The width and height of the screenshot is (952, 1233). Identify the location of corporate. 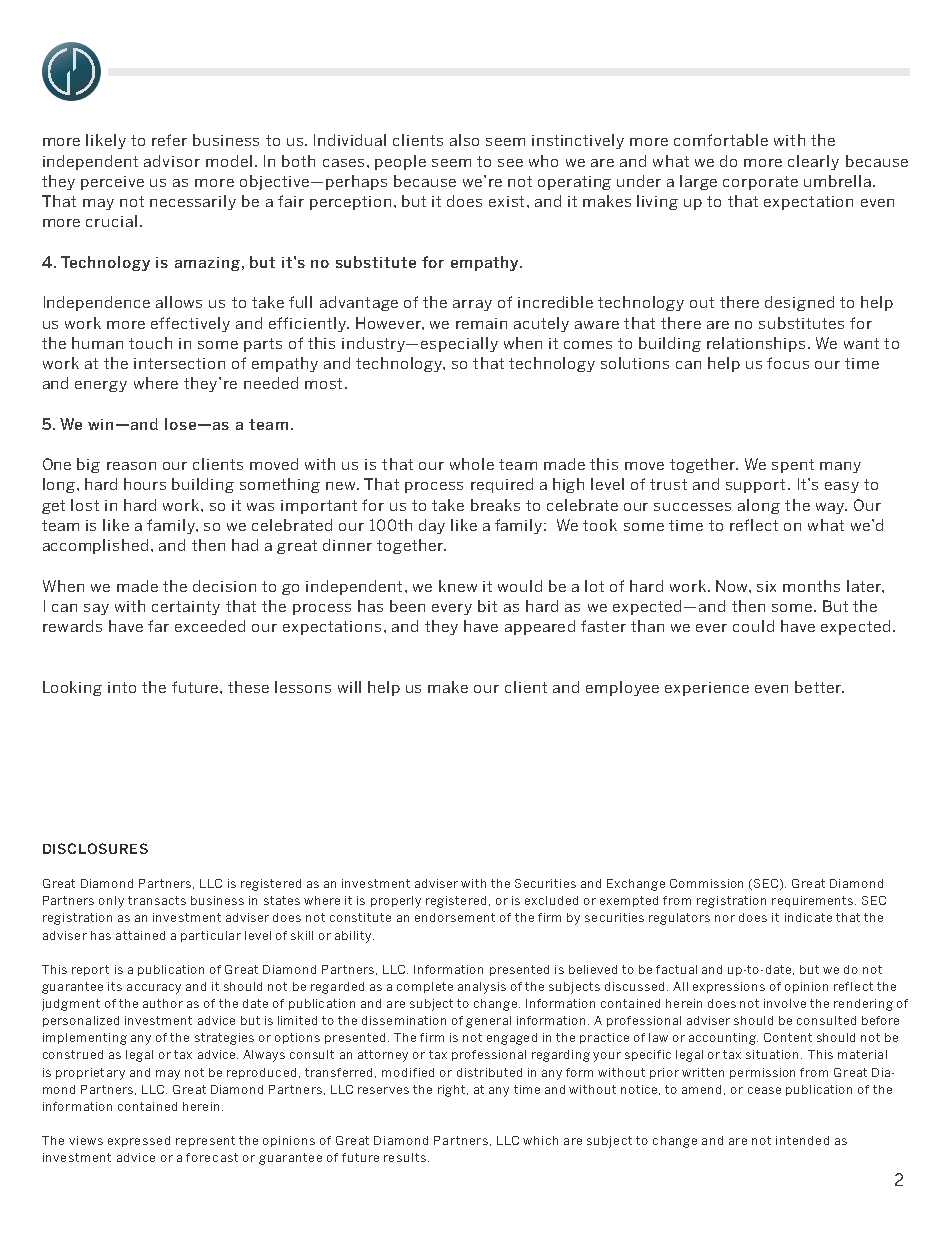
(760, 183).
